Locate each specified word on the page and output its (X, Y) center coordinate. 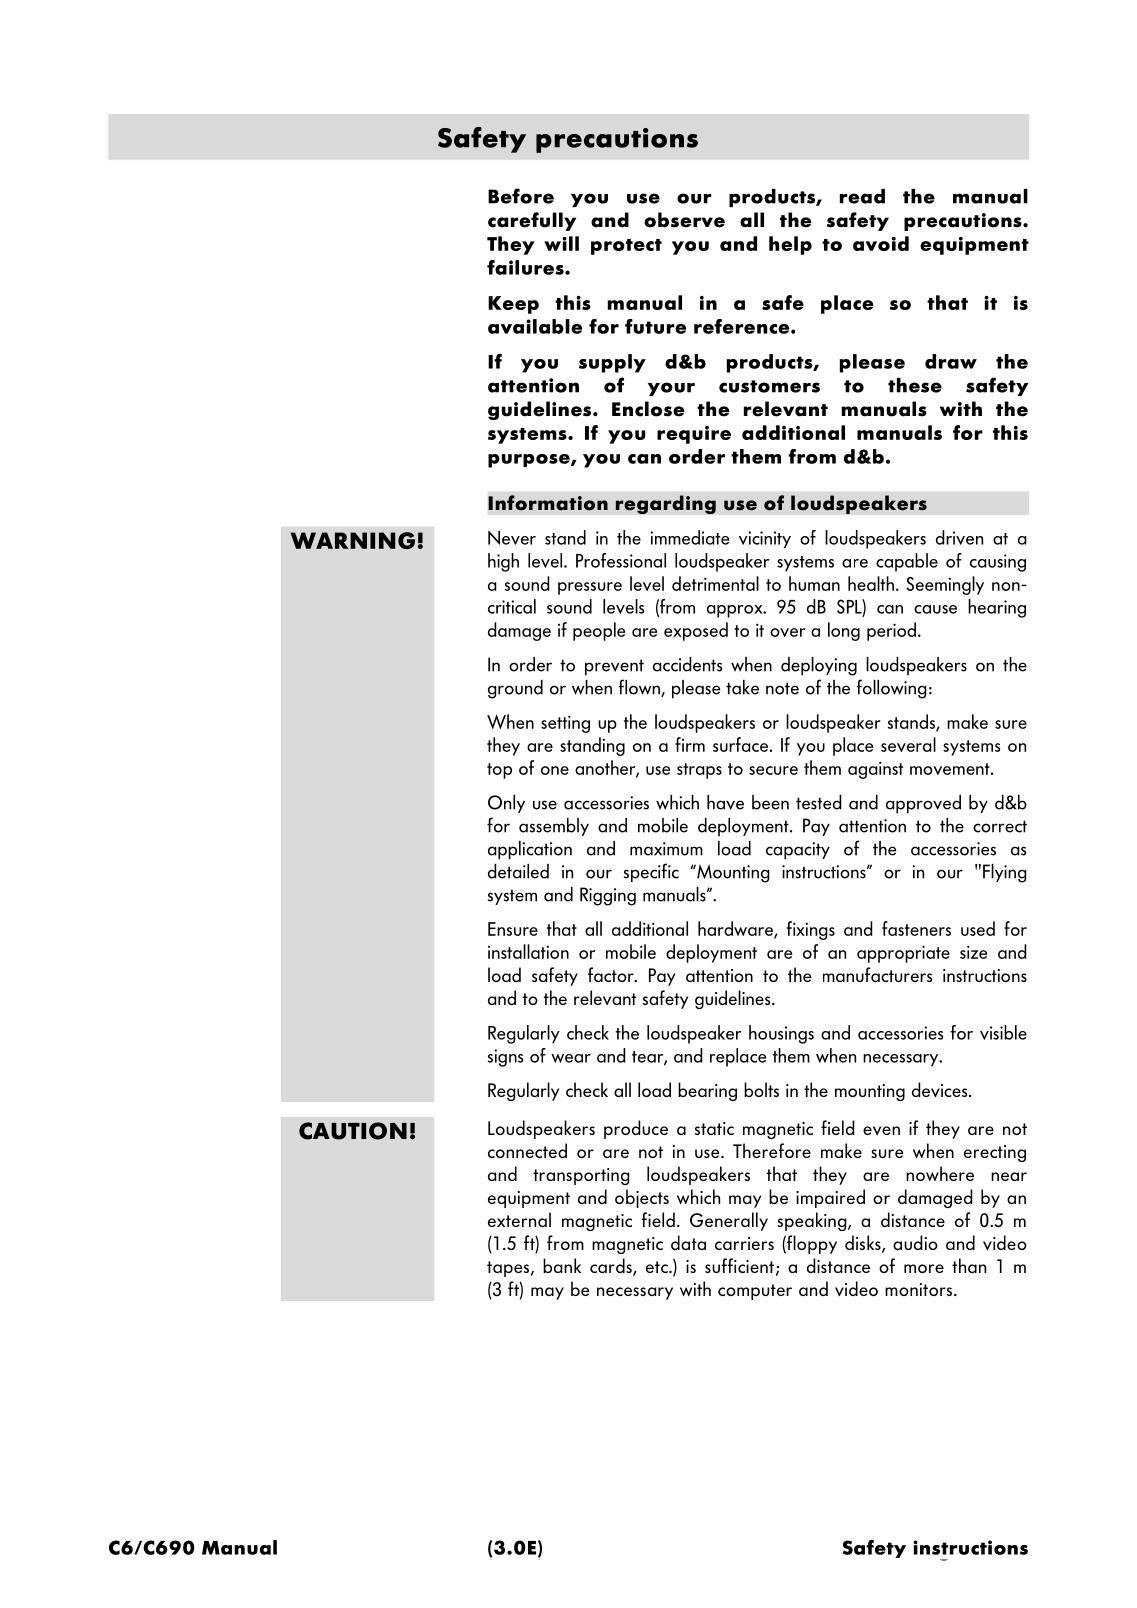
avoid (881, 243)
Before (521, 196)
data (688, 1242)
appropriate (903, 954)
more (924, 1268)
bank (562, 1265)
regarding (665, 504)
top (499, 771)
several (908, 744)
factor (612, 974)
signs (505, 1058)
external (519, 1219)
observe (684, 220)
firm (690, 744)
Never (512, 537)
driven (959, 537)
